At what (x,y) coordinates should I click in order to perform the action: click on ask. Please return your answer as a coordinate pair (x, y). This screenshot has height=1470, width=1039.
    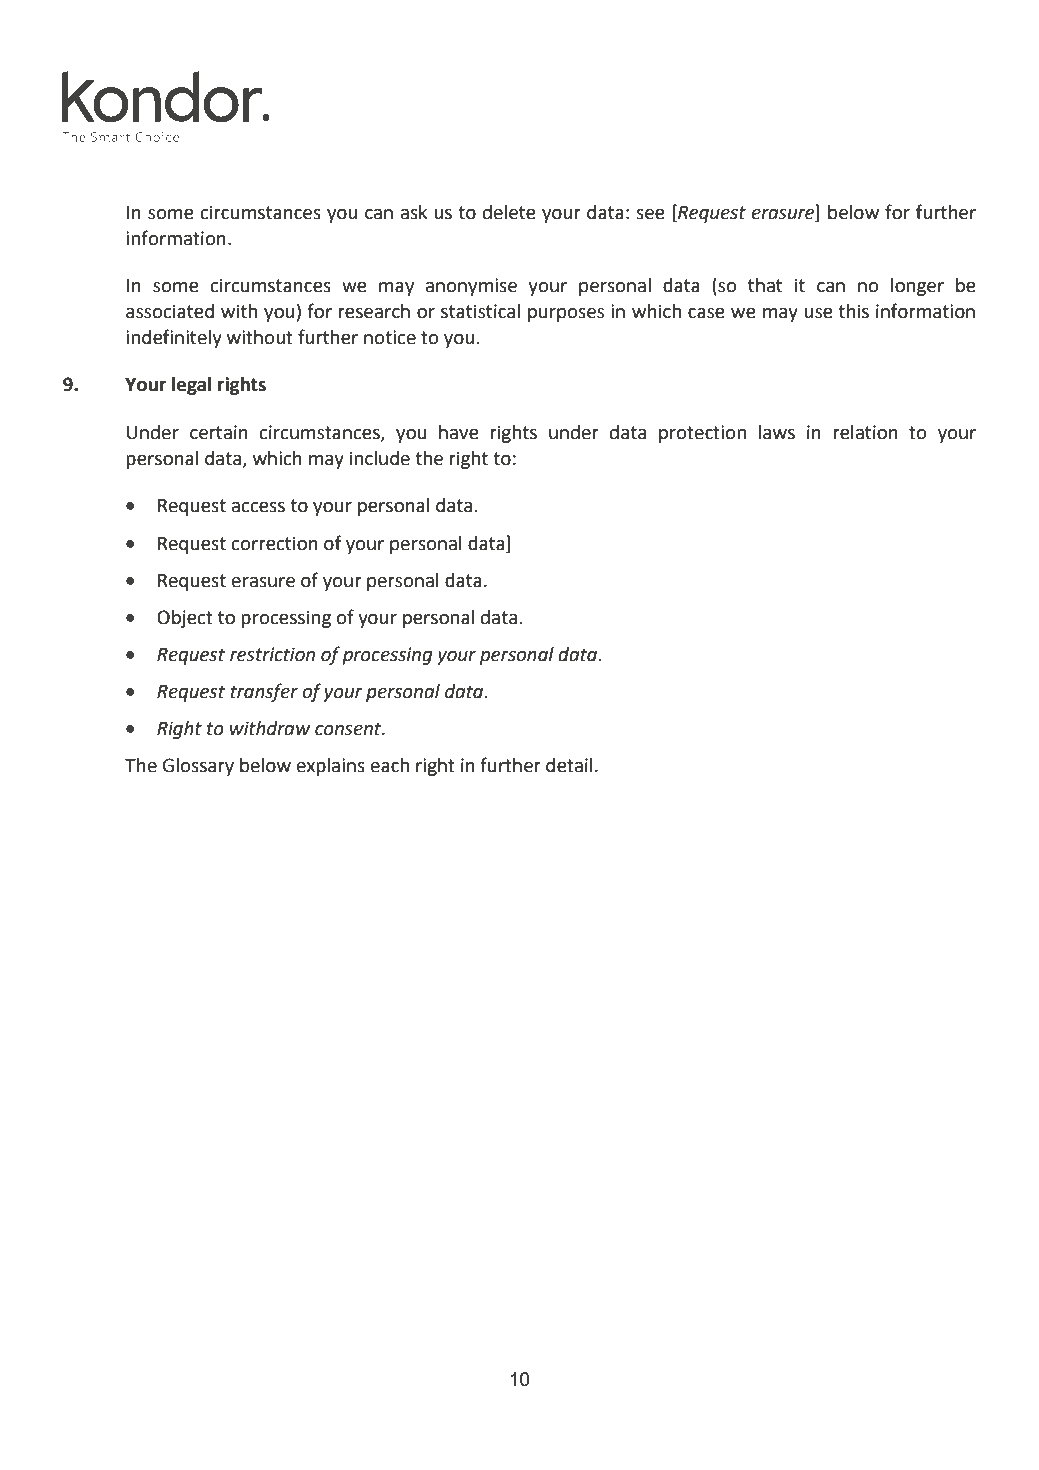
    Looking at the image, I should click on (414, 212).
